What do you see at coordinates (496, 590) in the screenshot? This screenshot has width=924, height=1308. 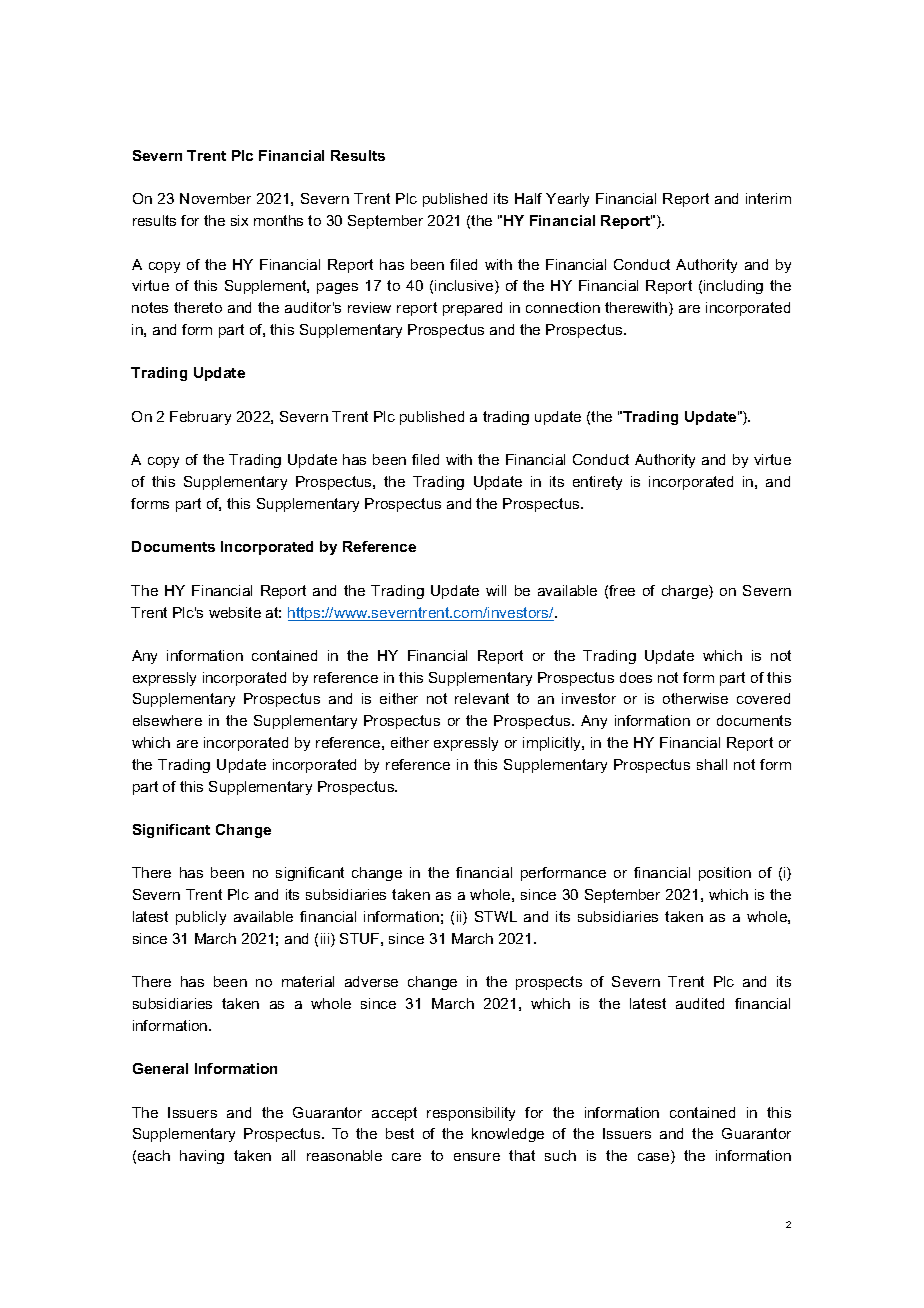 I see `will` at bounding box center [496, 590].
